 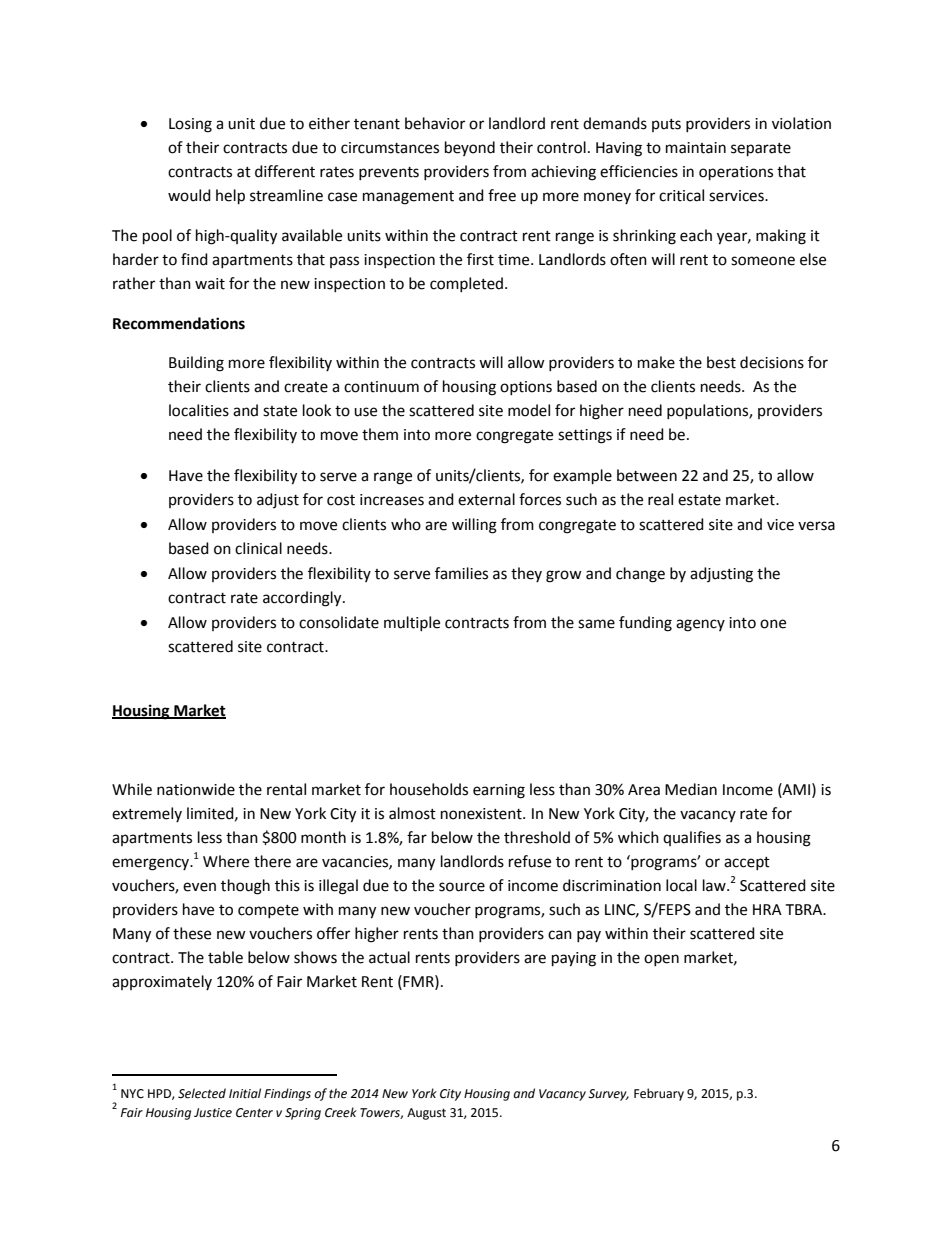 I want to click on Selected, so click(x=202, y=1093).
